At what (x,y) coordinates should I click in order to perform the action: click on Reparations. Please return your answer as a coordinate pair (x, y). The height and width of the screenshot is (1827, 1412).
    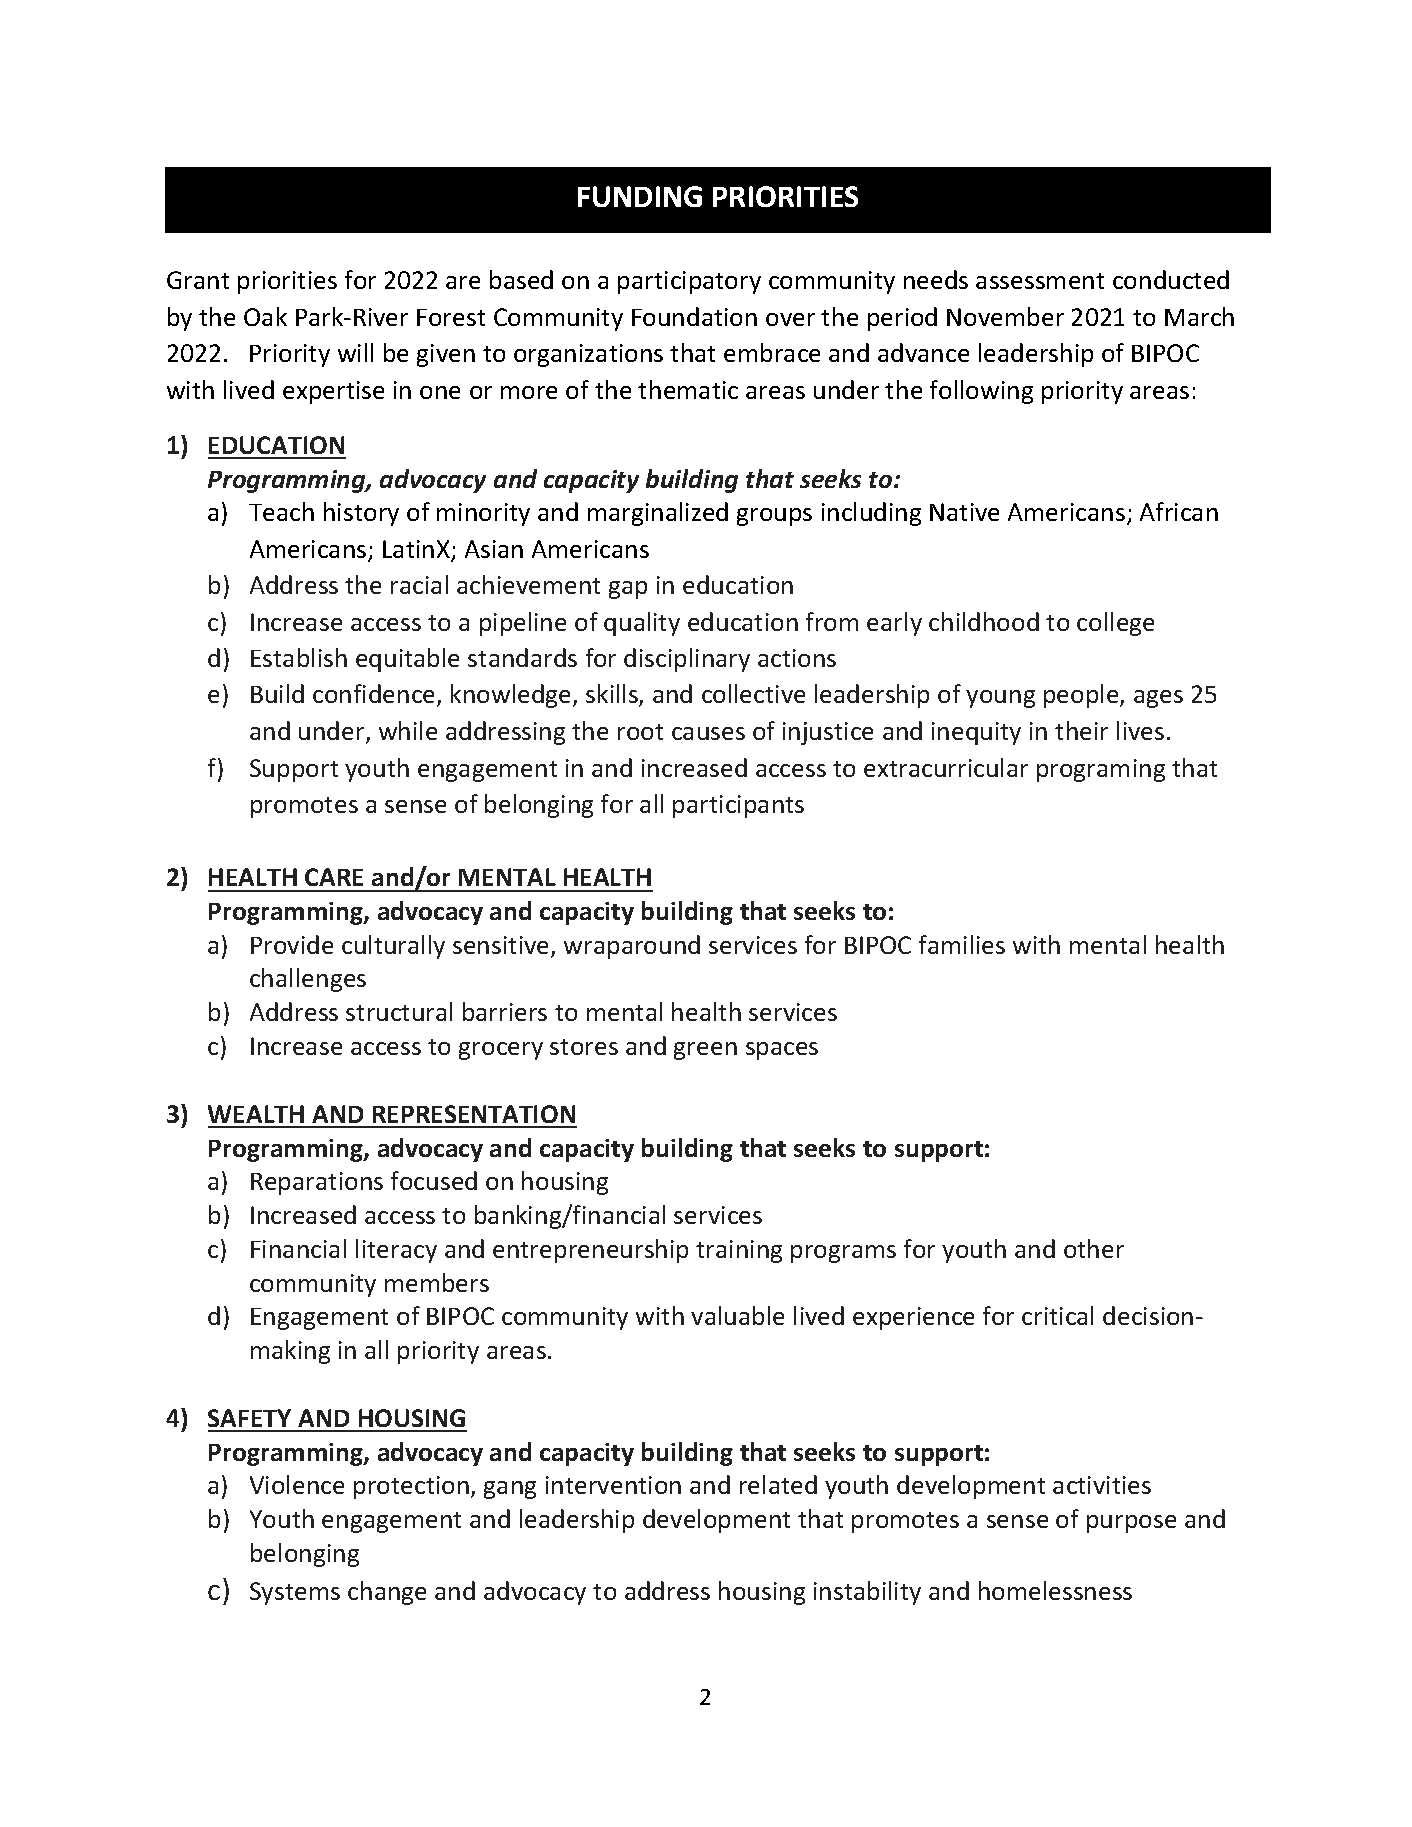
    Looking at the image, I should click on (317, 1183).
